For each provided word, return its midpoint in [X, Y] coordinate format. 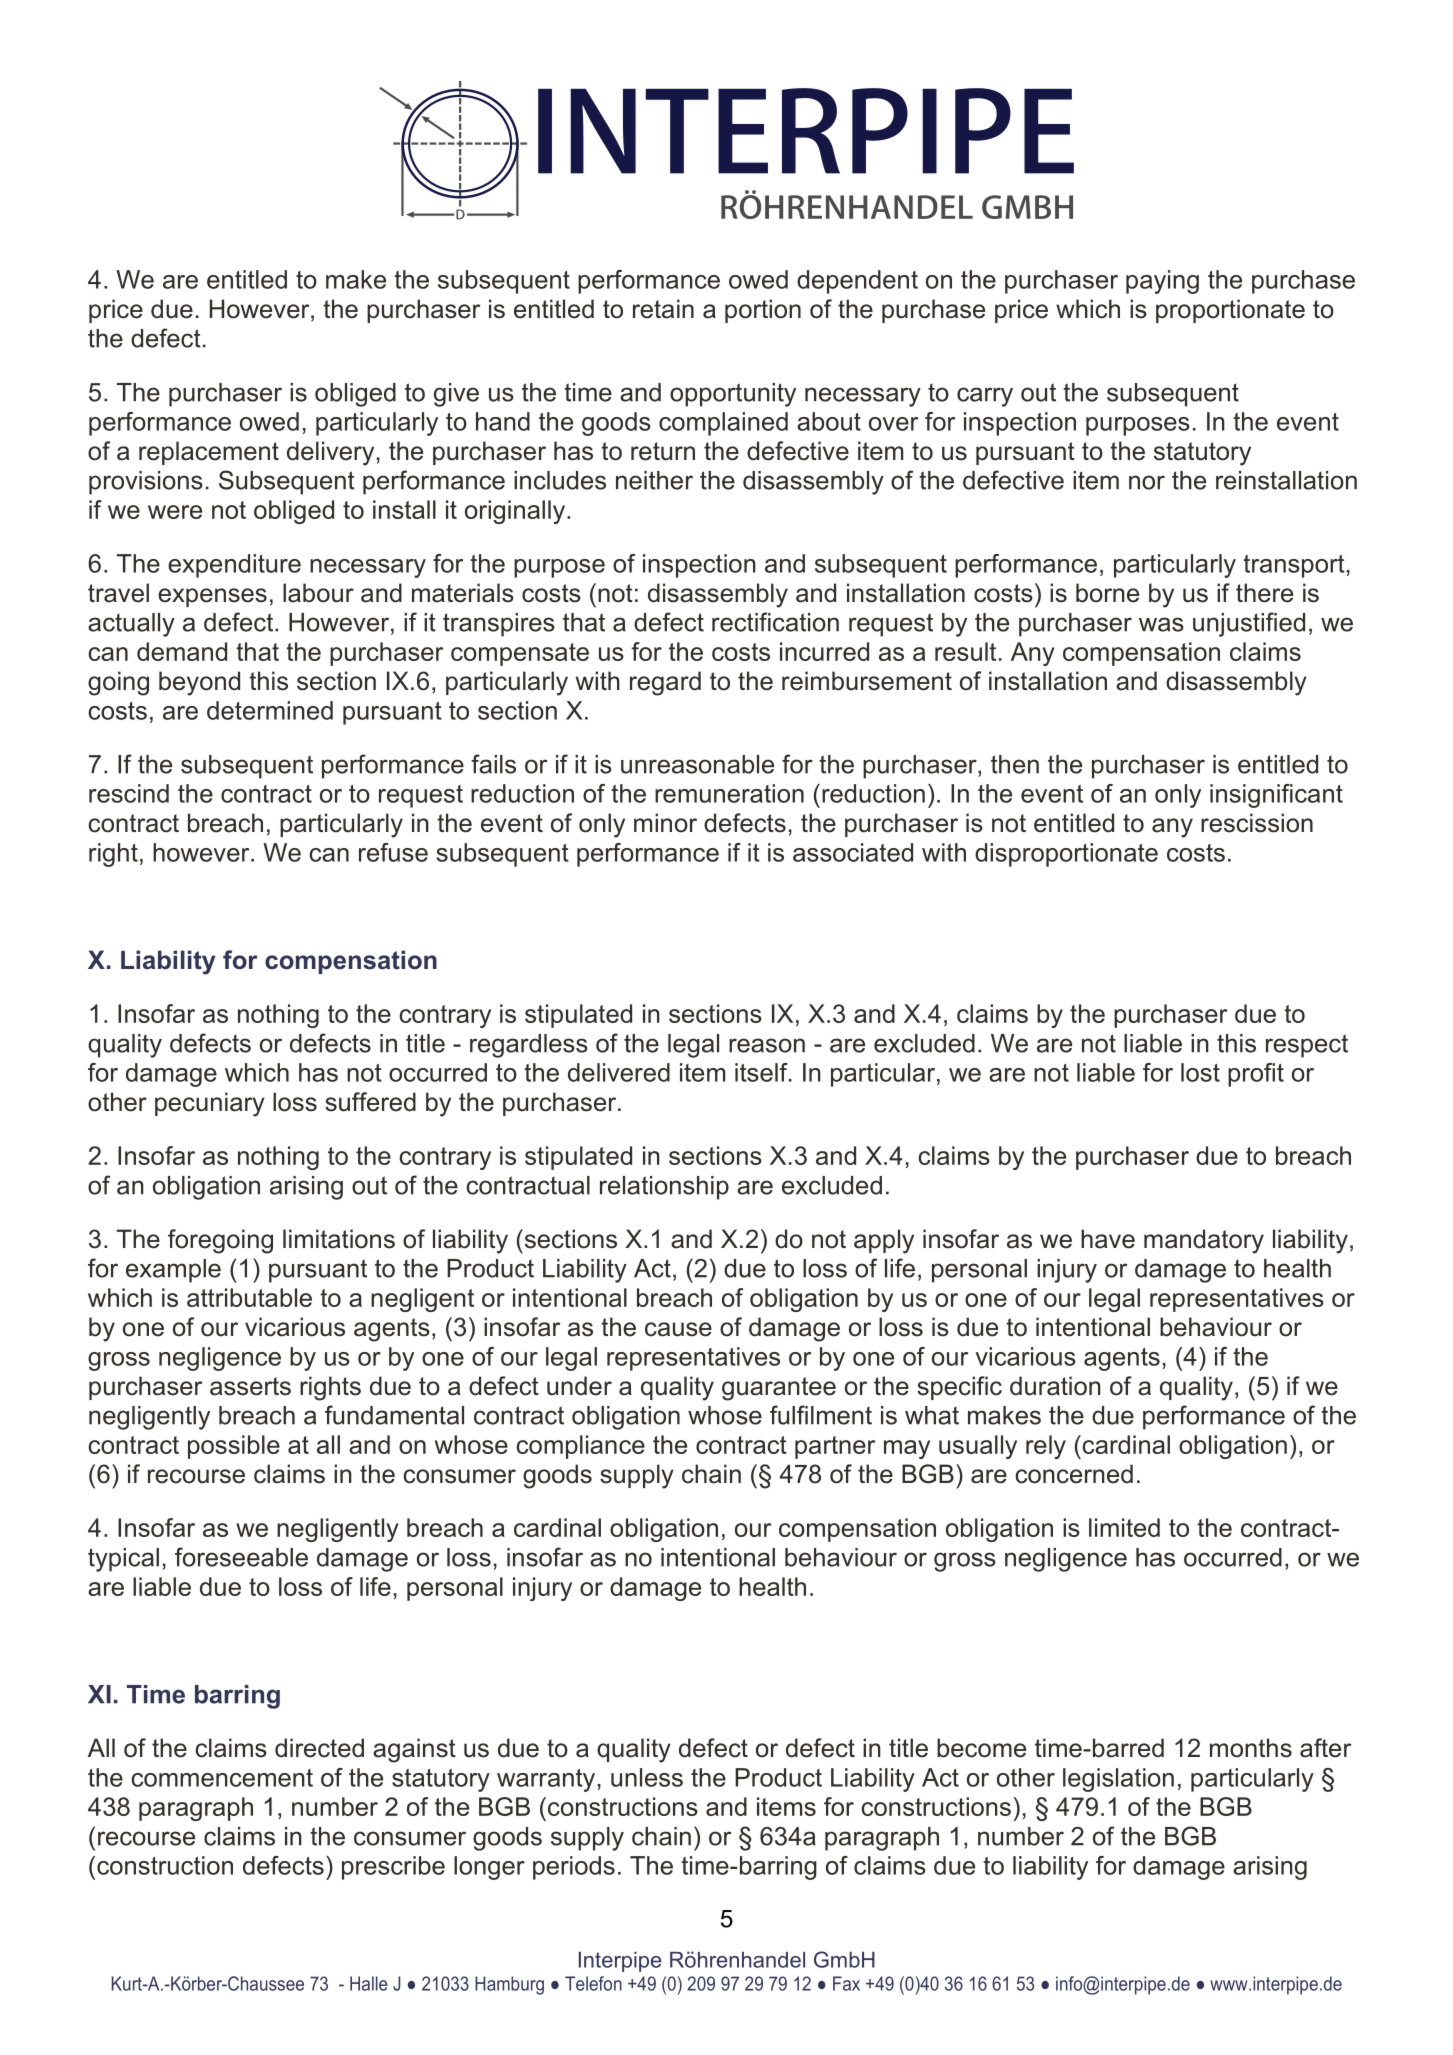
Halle [369, 1983]
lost [1200, 1072]
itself [762, 1072]
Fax [846, 1983]
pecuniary [210, 1104]
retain [663, 309]
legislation [1118, 1780]
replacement [209, 453]
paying [1162, 282]
